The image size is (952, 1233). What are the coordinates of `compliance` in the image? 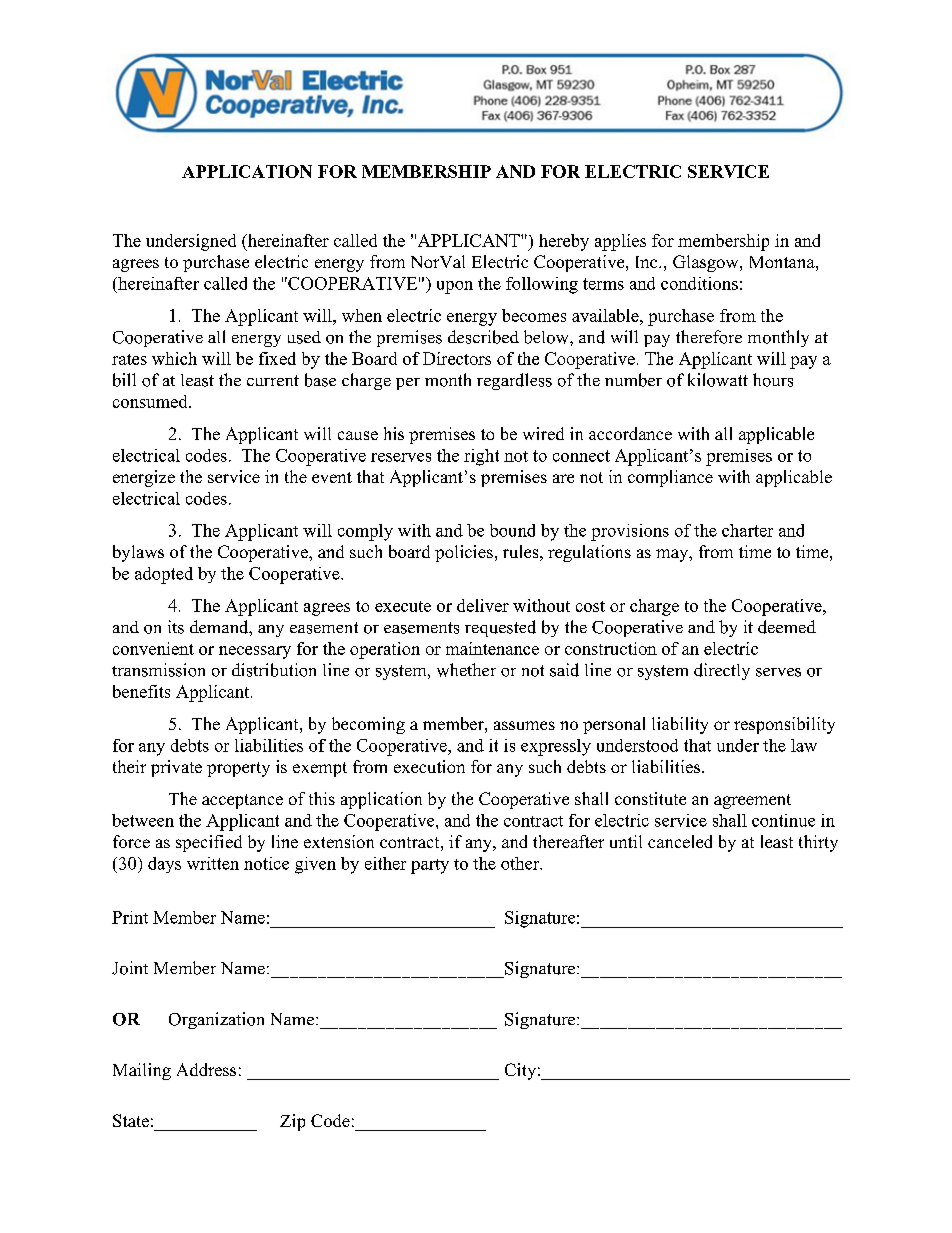 It's located at (670, 478).
